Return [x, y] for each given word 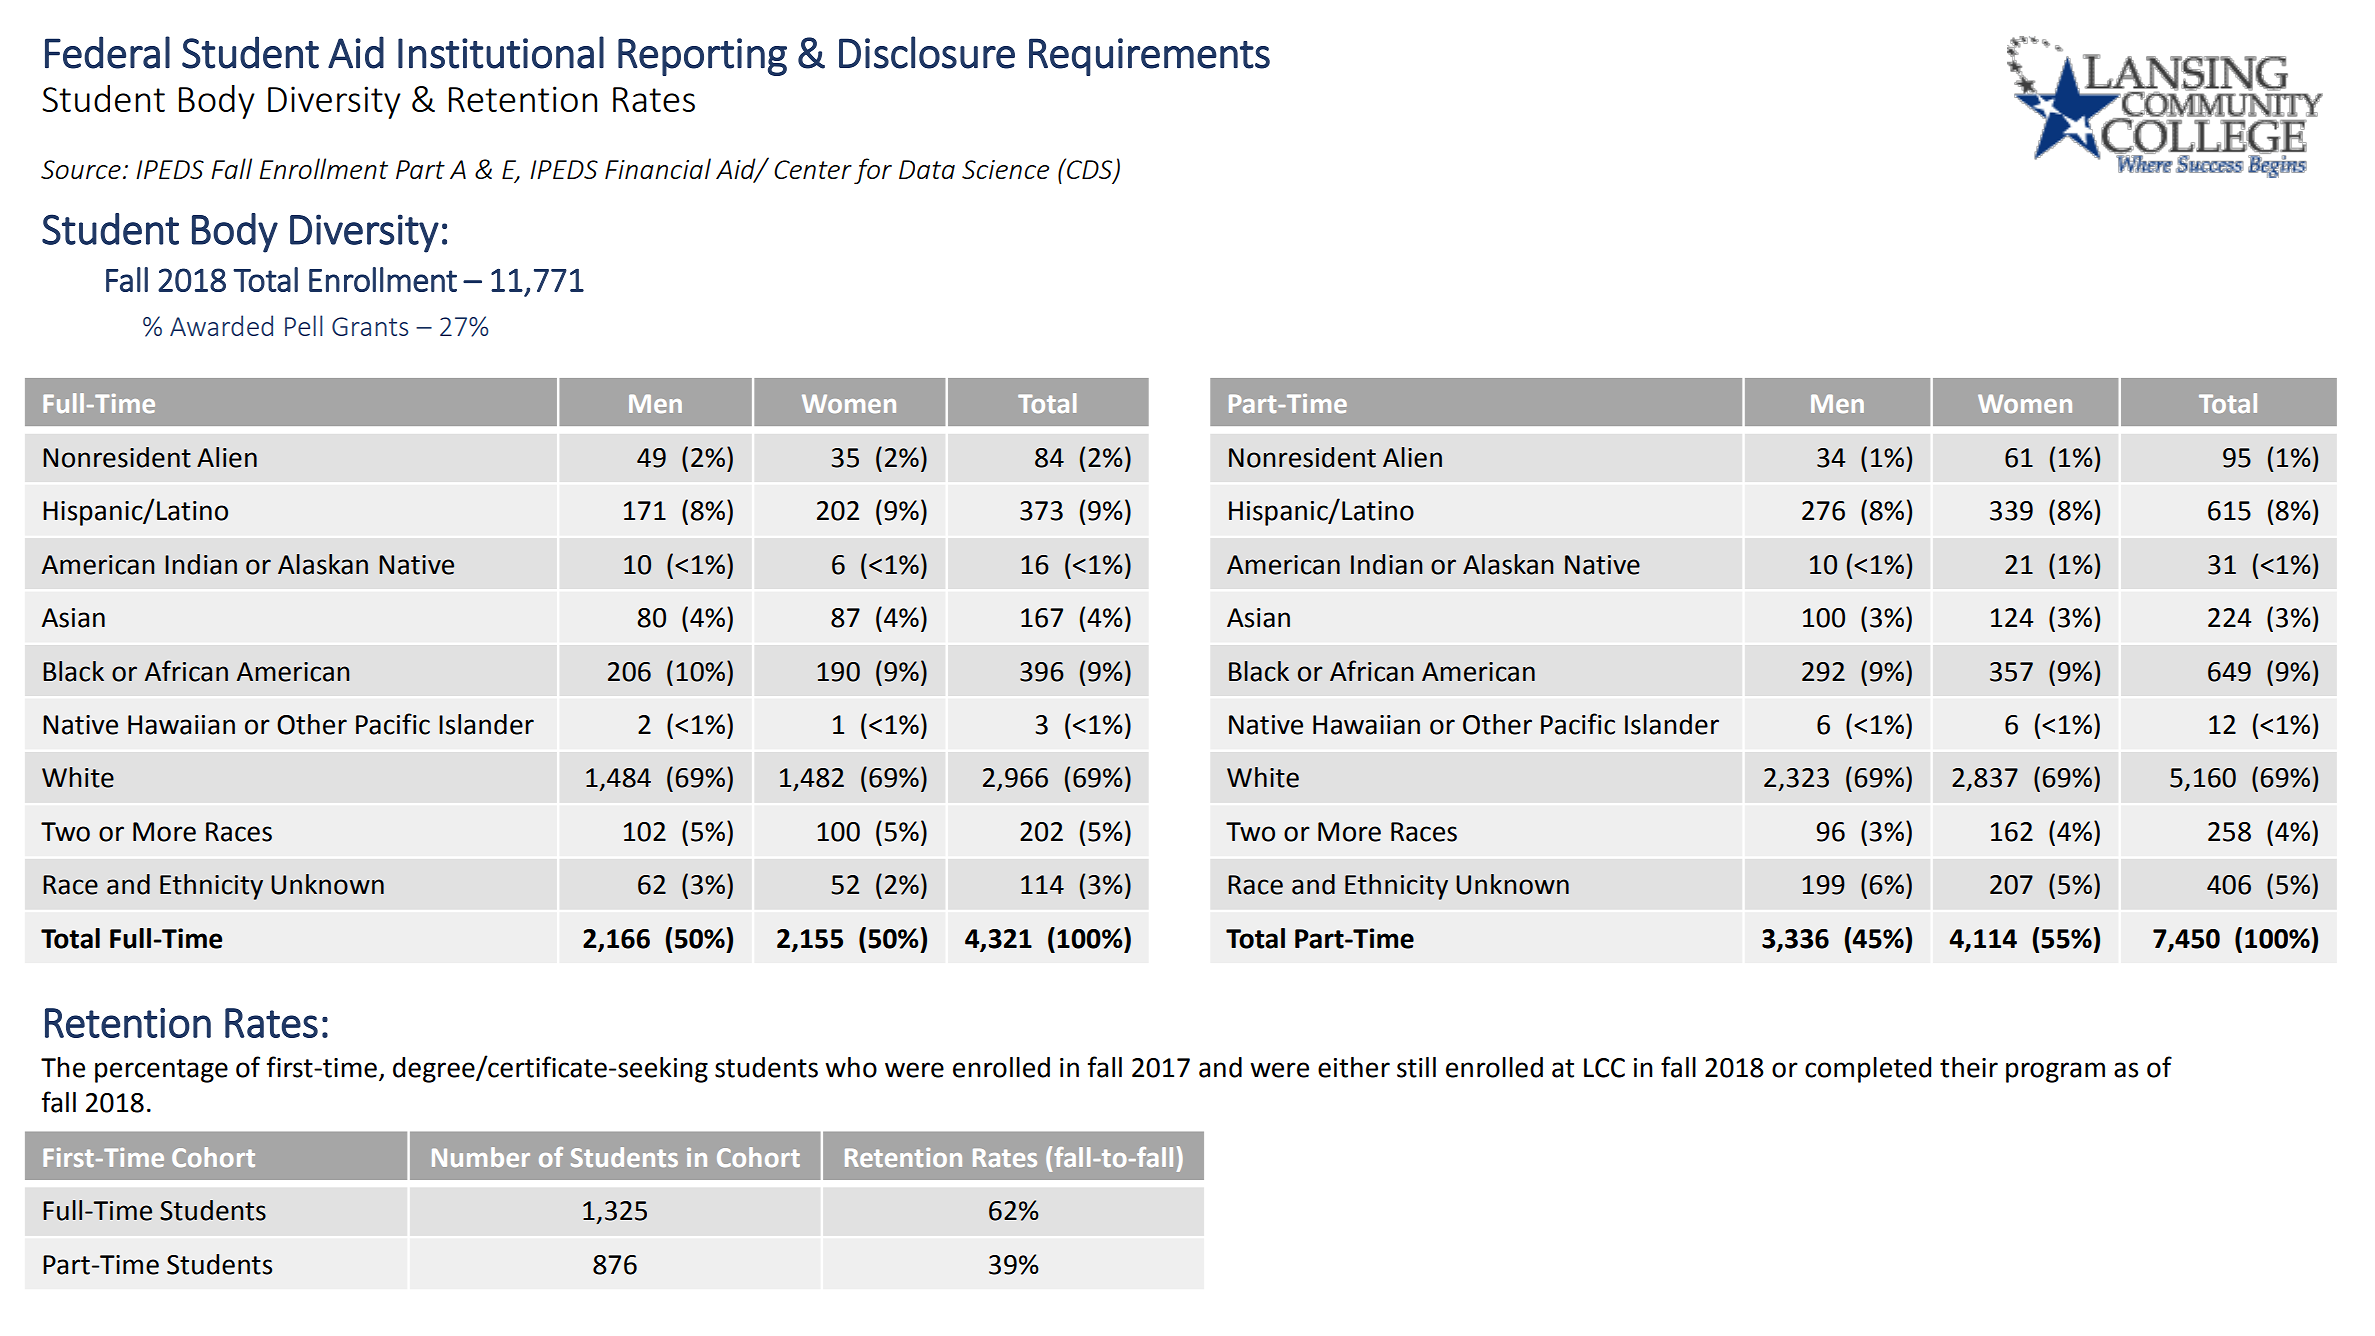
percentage [161, 1071]
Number [481, 1157]
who [851, 1067]
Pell [304, 325]
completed [1868, 1070]
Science [1005, 169]
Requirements [1149, 57]
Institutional [501, 52]
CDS [1090, 169]
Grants [370, 326]
